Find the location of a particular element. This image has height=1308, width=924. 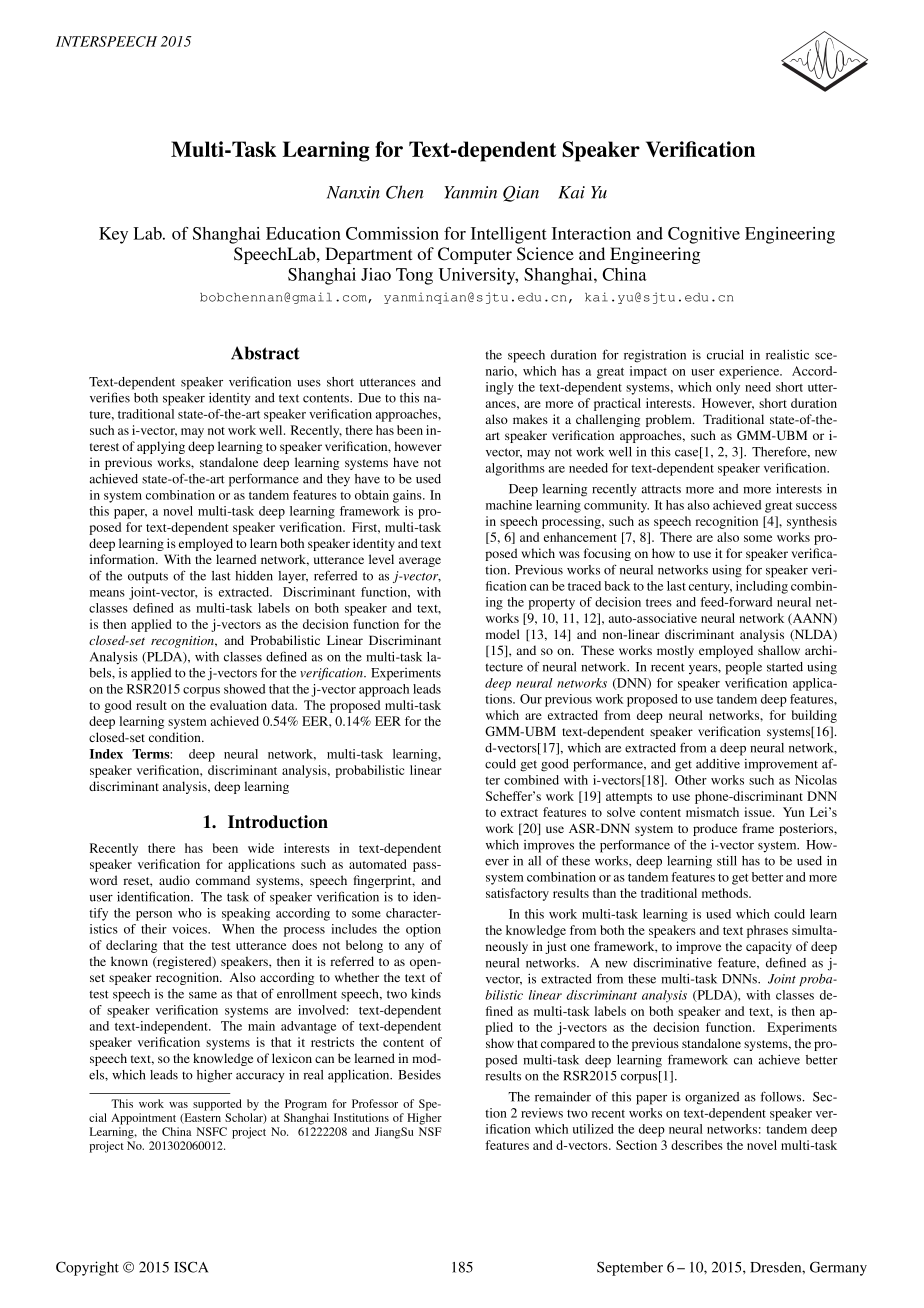

same is located at coordinates (203, 995).
